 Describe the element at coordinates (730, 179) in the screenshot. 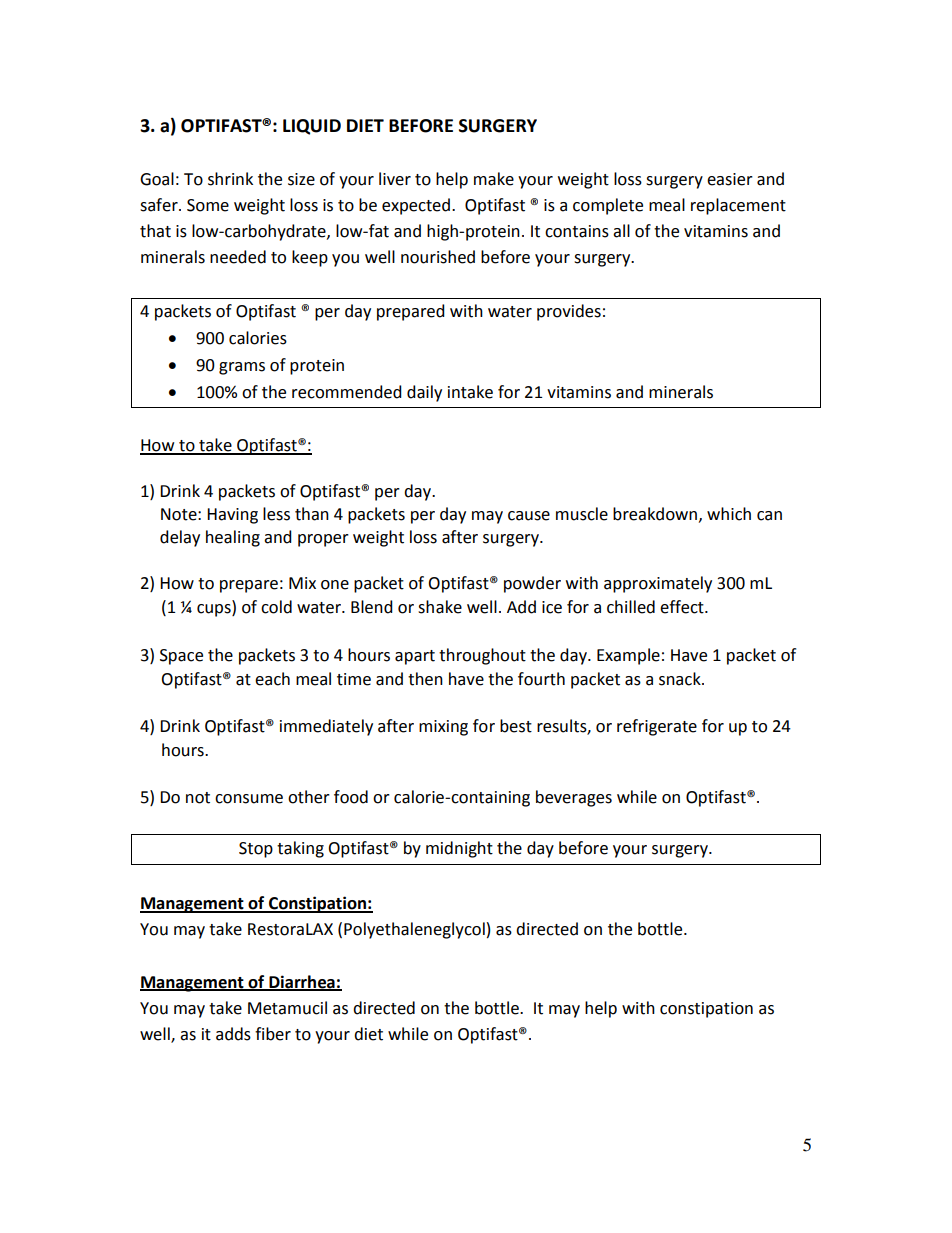

I see `easier` at that location.
